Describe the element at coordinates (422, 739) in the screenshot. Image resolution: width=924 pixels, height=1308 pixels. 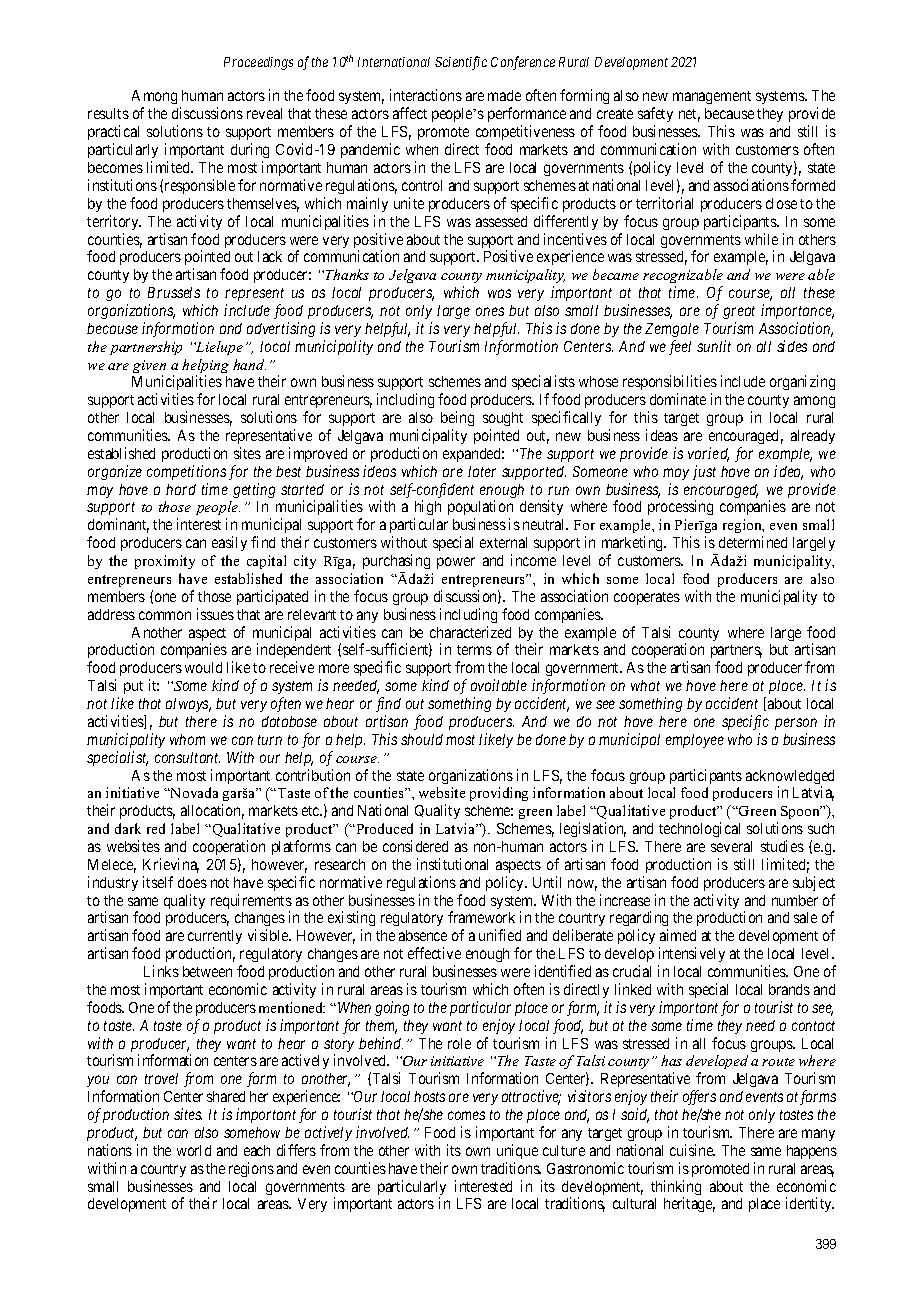
I see `should` at that location.
